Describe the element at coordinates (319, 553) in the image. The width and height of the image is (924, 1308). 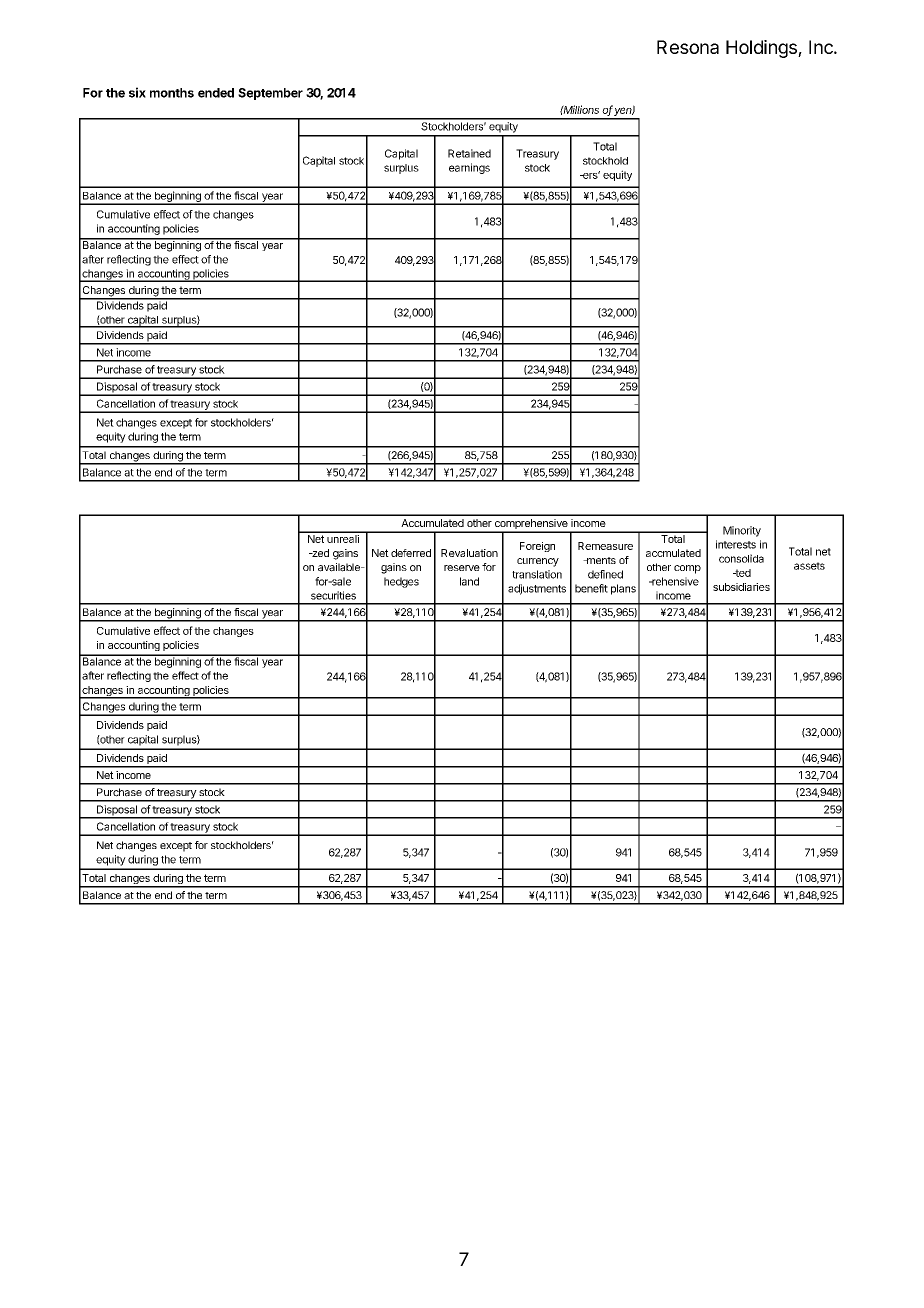
I see `zed` at that location.
